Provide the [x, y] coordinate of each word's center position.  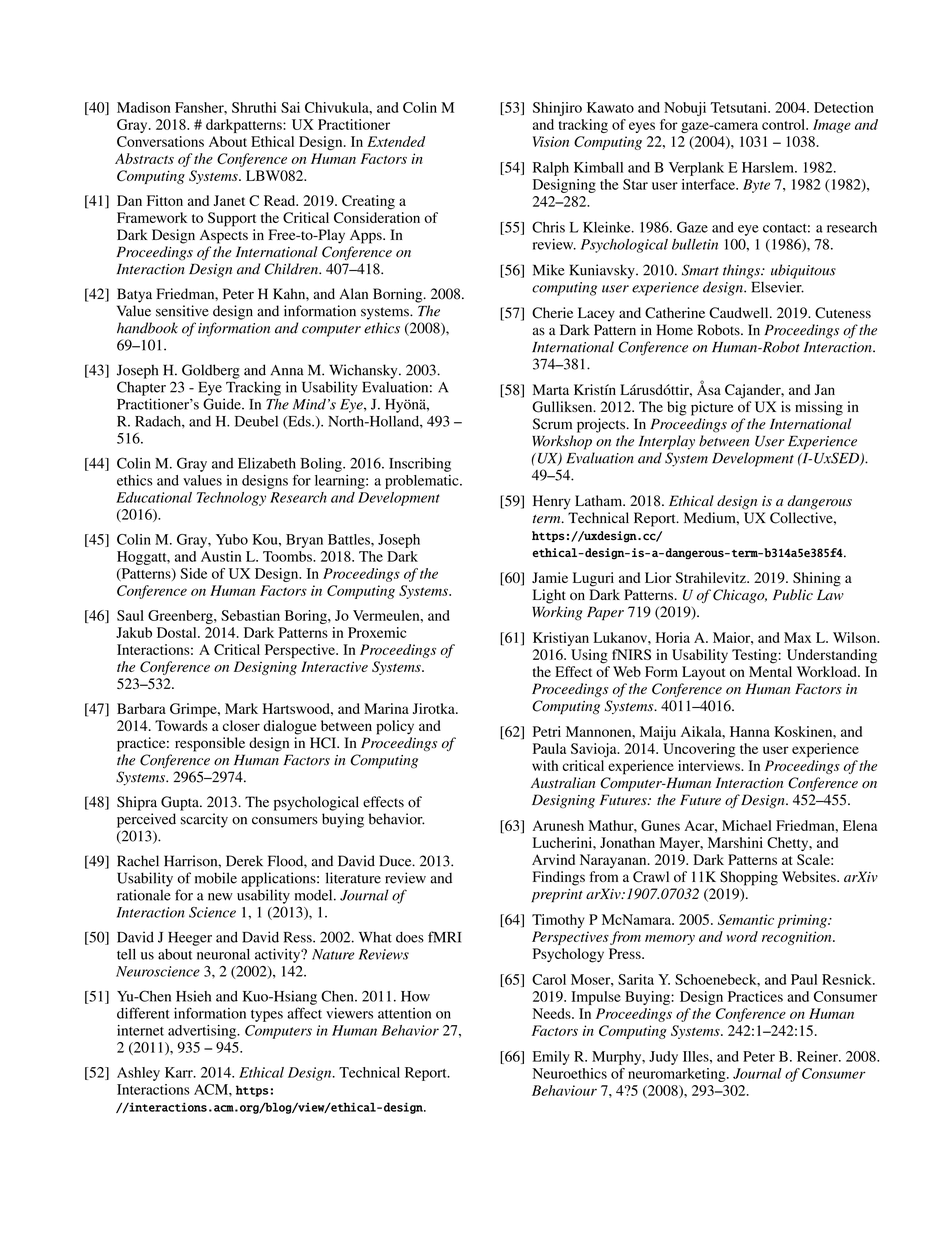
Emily [551, 1058]
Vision [551, 141]
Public [793, 594]
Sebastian [250, 615]
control [784, 124]
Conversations [160, 141]
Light [549, 596]
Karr [180, 1072]
